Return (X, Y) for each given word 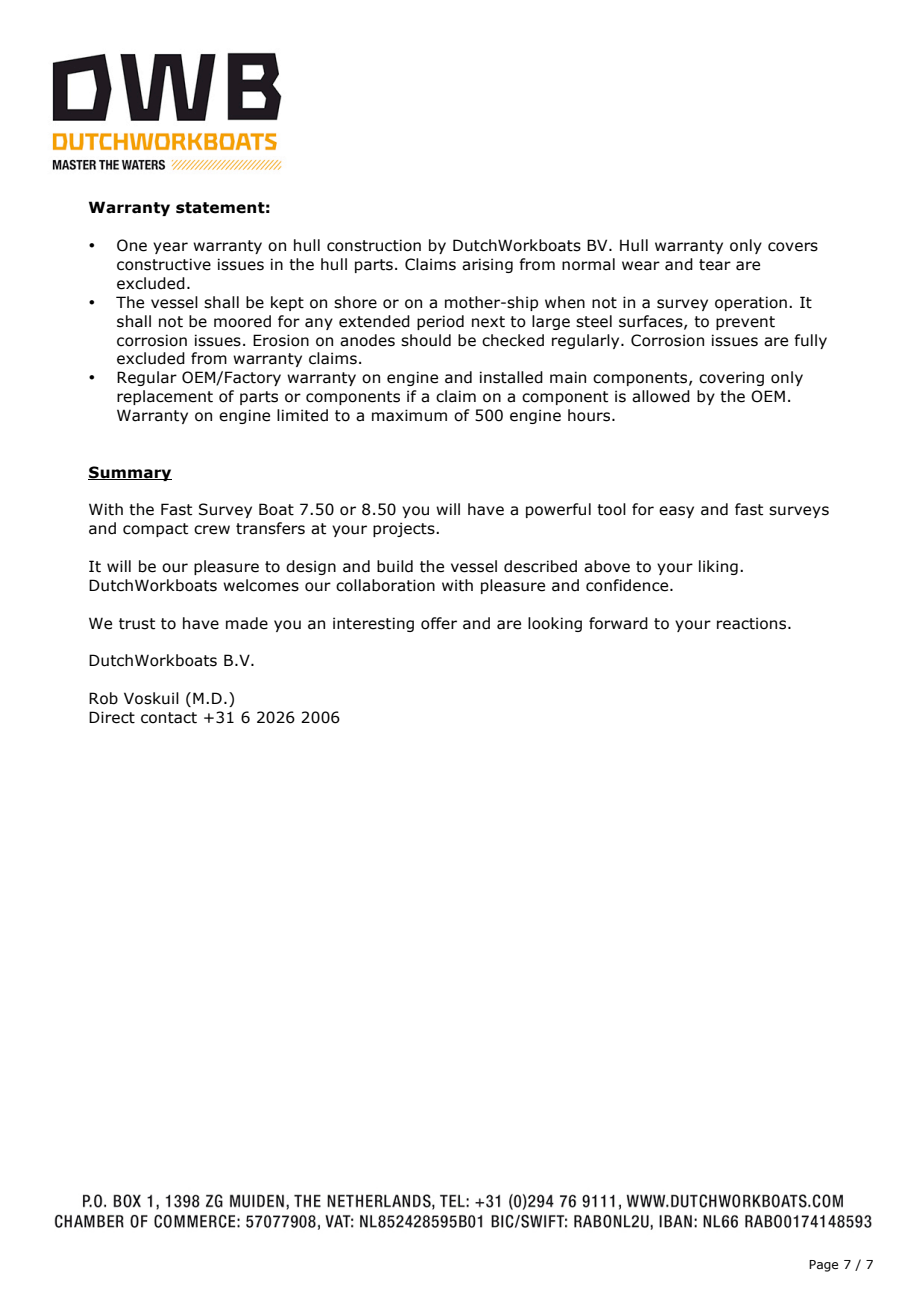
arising (487, 265)
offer (439, 623)
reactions (753, 623)
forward (618, 623)
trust (137, 624)
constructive (164, 264)
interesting (373, 624)
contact (169, 718)
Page (823, 1266)
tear (715, 265)
